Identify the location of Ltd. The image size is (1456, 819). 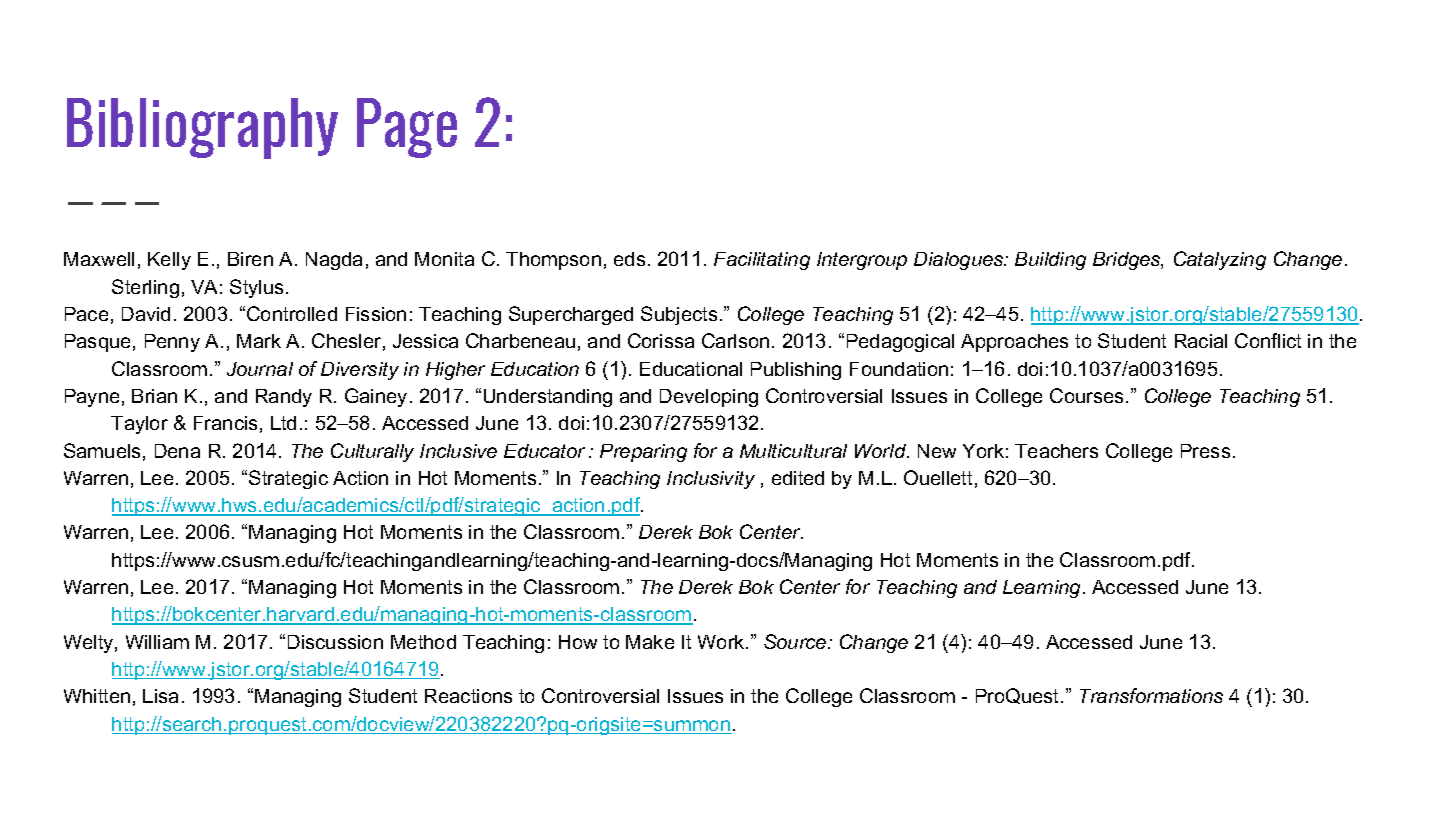
(283, 423).
